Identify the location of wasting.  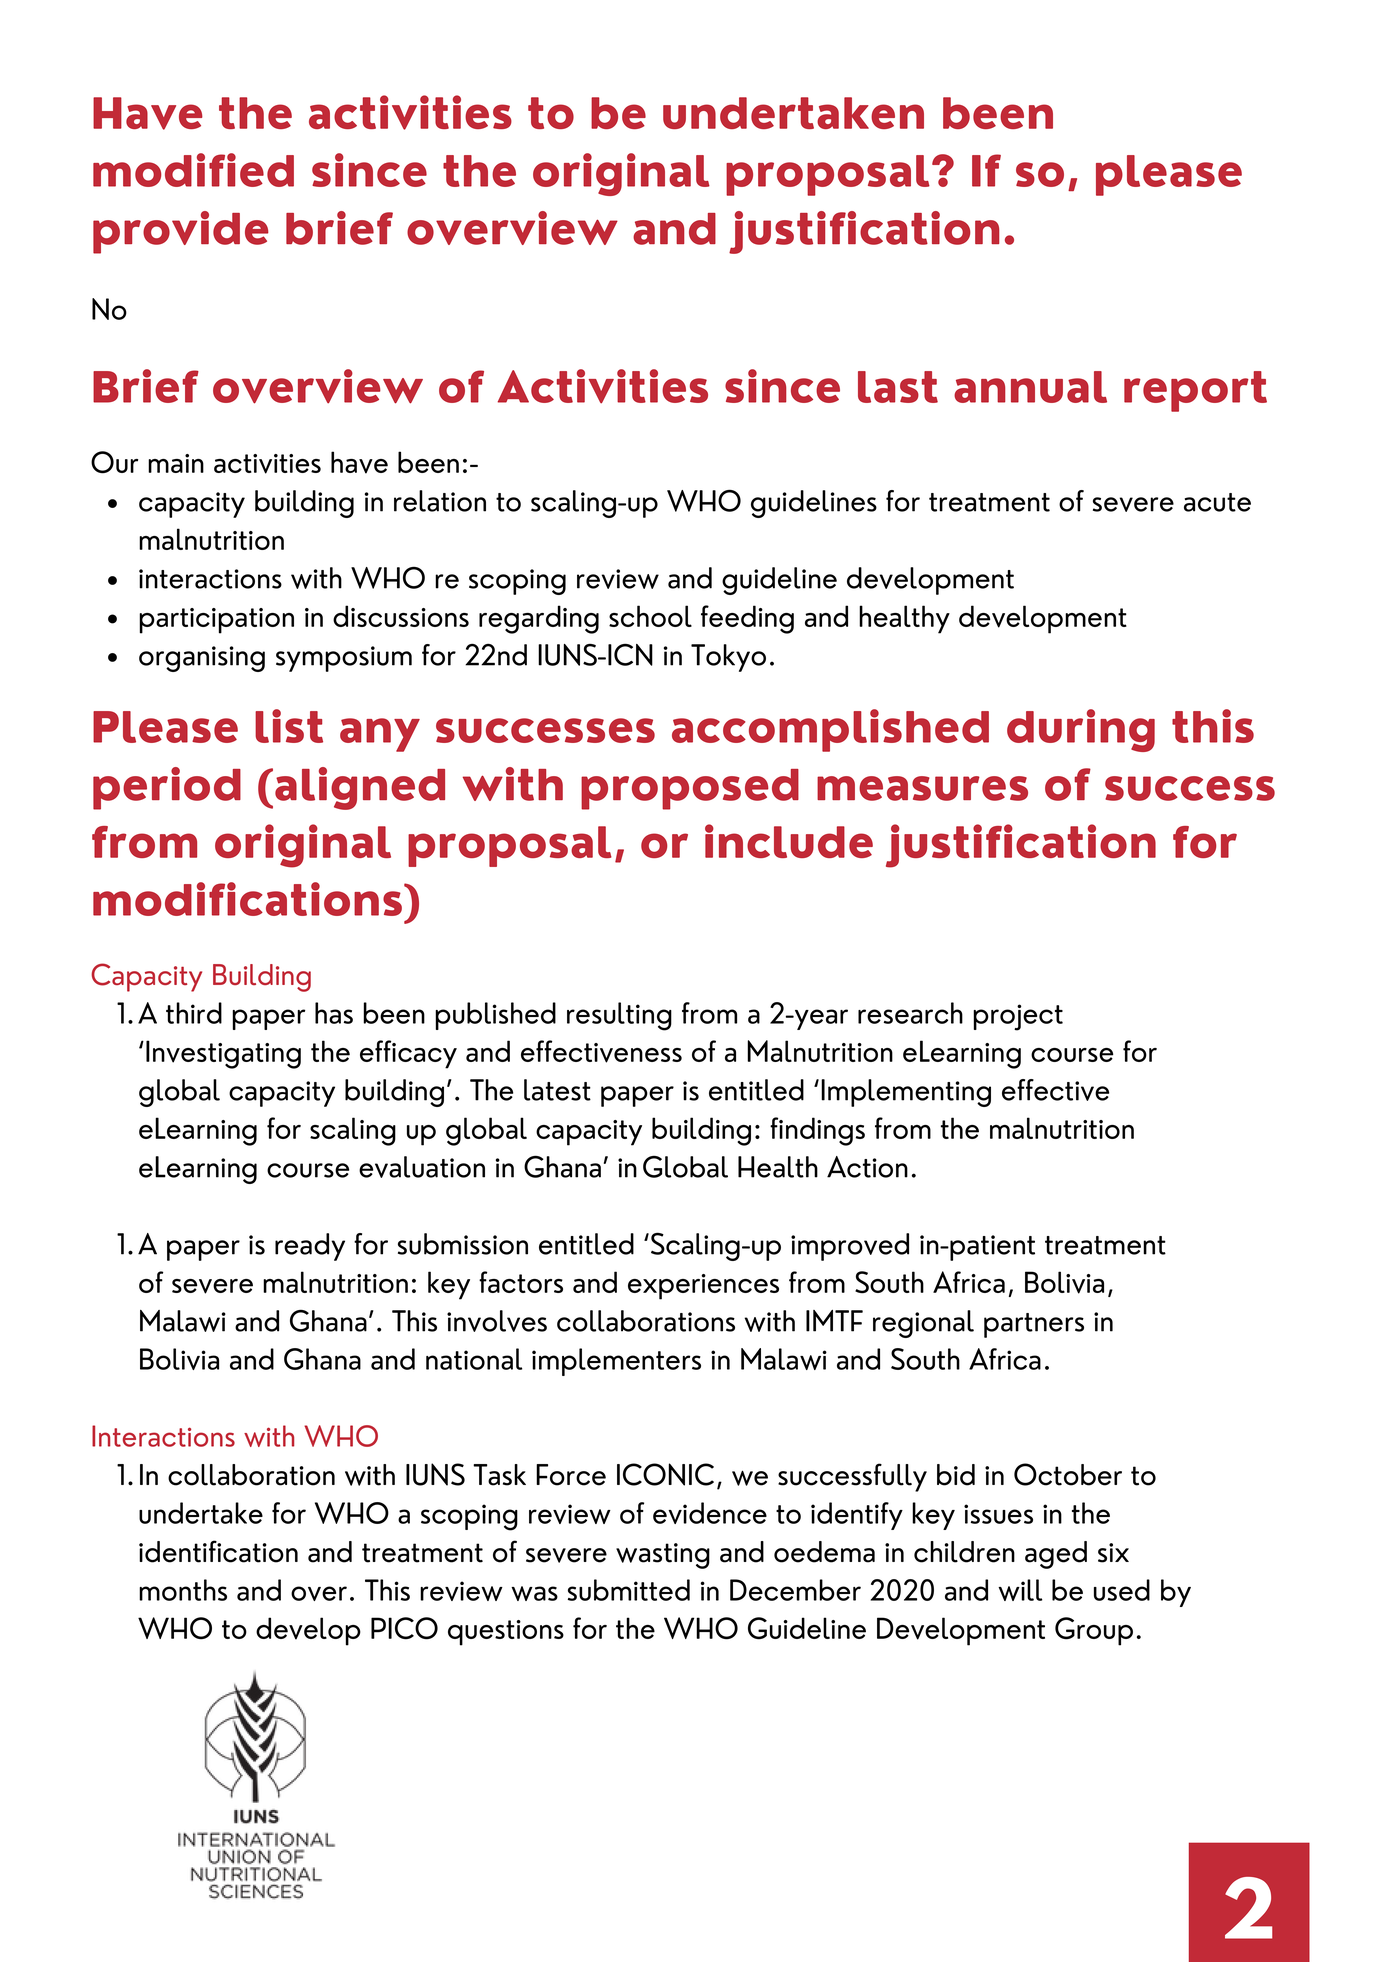
(663, 1556).
